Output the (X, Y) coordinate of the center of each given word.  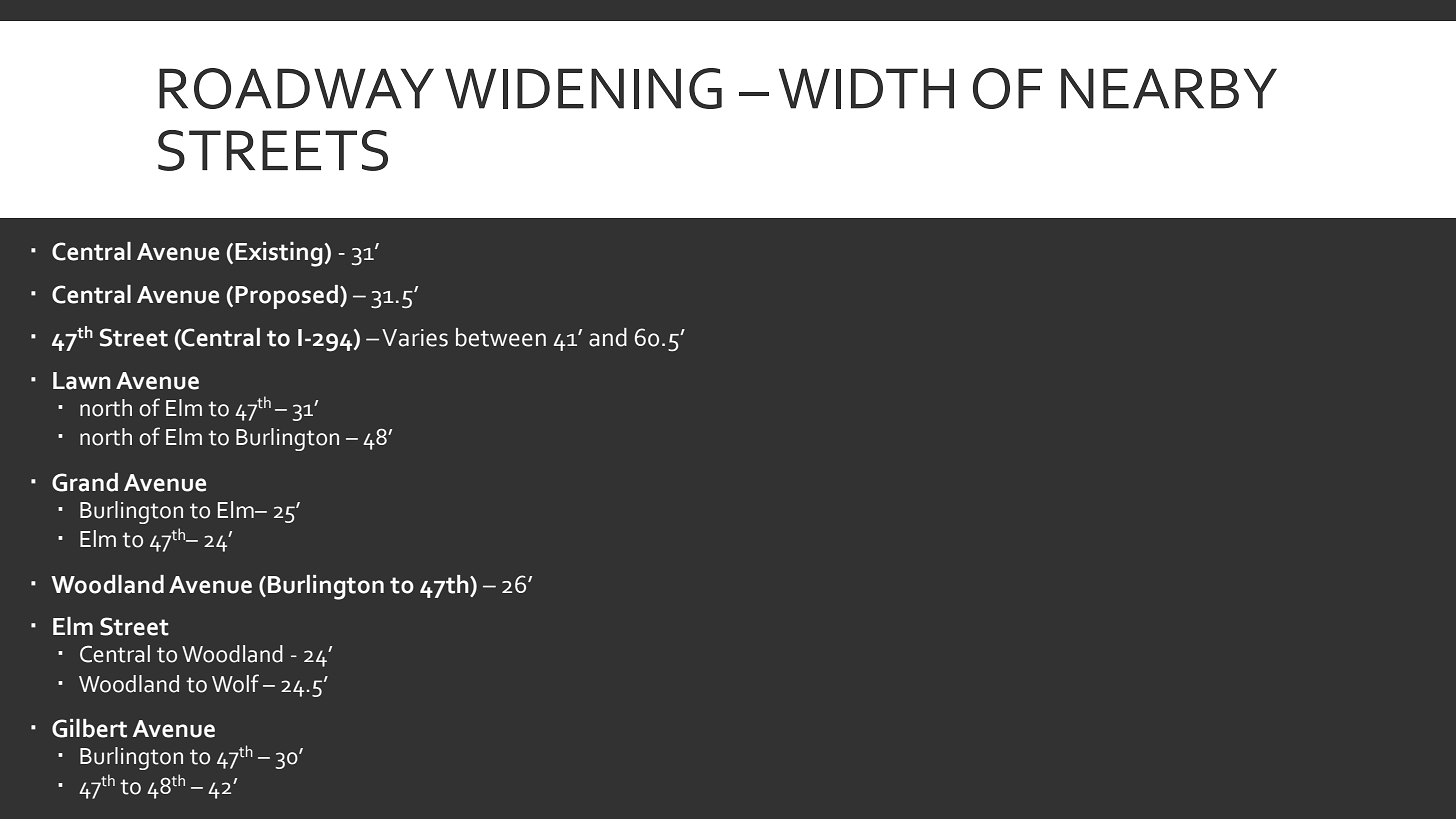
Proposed (288, 297)
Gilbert (89, 728)
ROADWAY (296, 88)
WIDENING (583, 88)
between (501, 337)
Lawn (82, 381)
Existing (279, 254)
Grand (85, 482)
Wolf (235, 683)
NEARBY (1169, 88)
